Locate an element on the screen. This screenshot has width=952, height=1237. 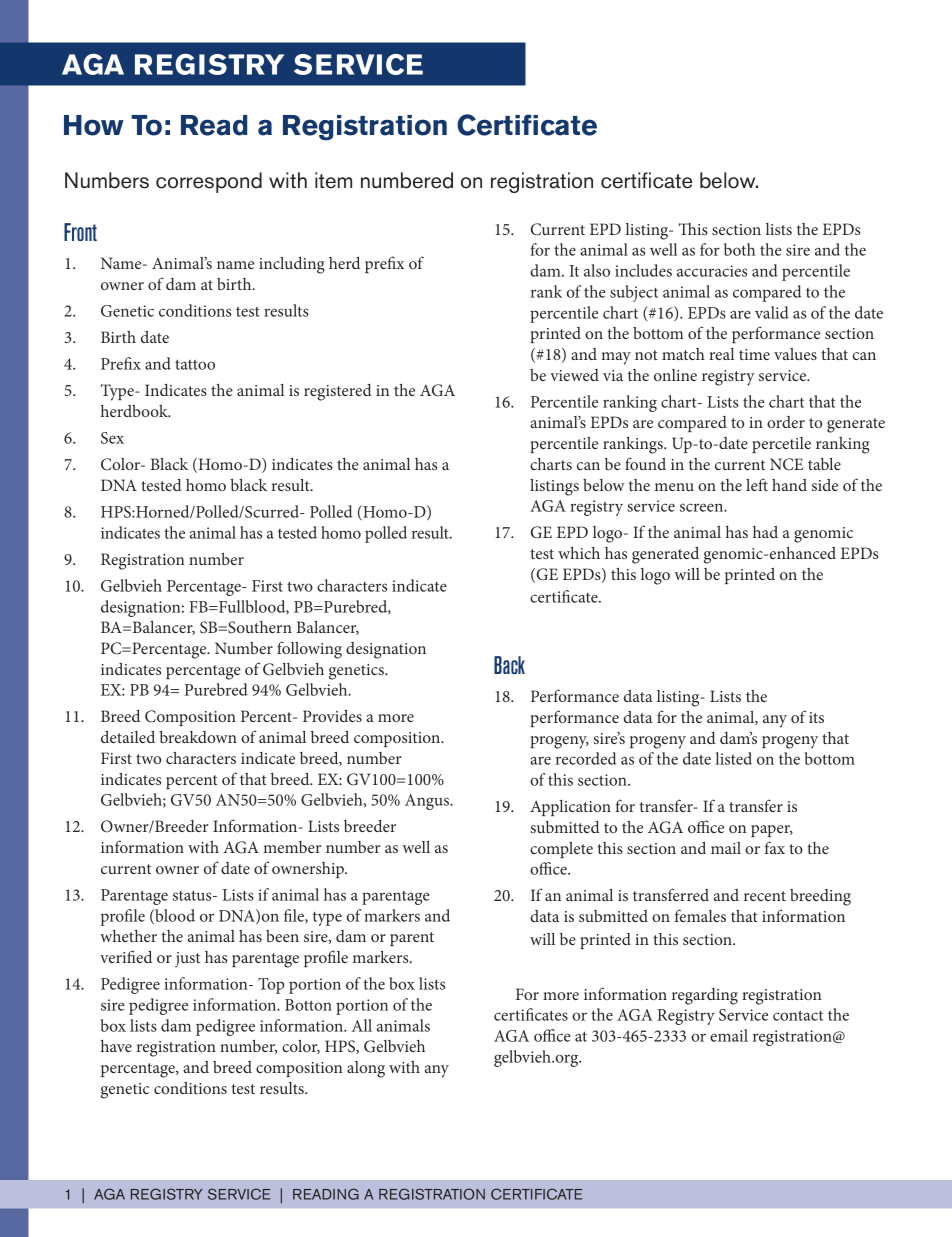
real is located at coordinates (721, 354).
